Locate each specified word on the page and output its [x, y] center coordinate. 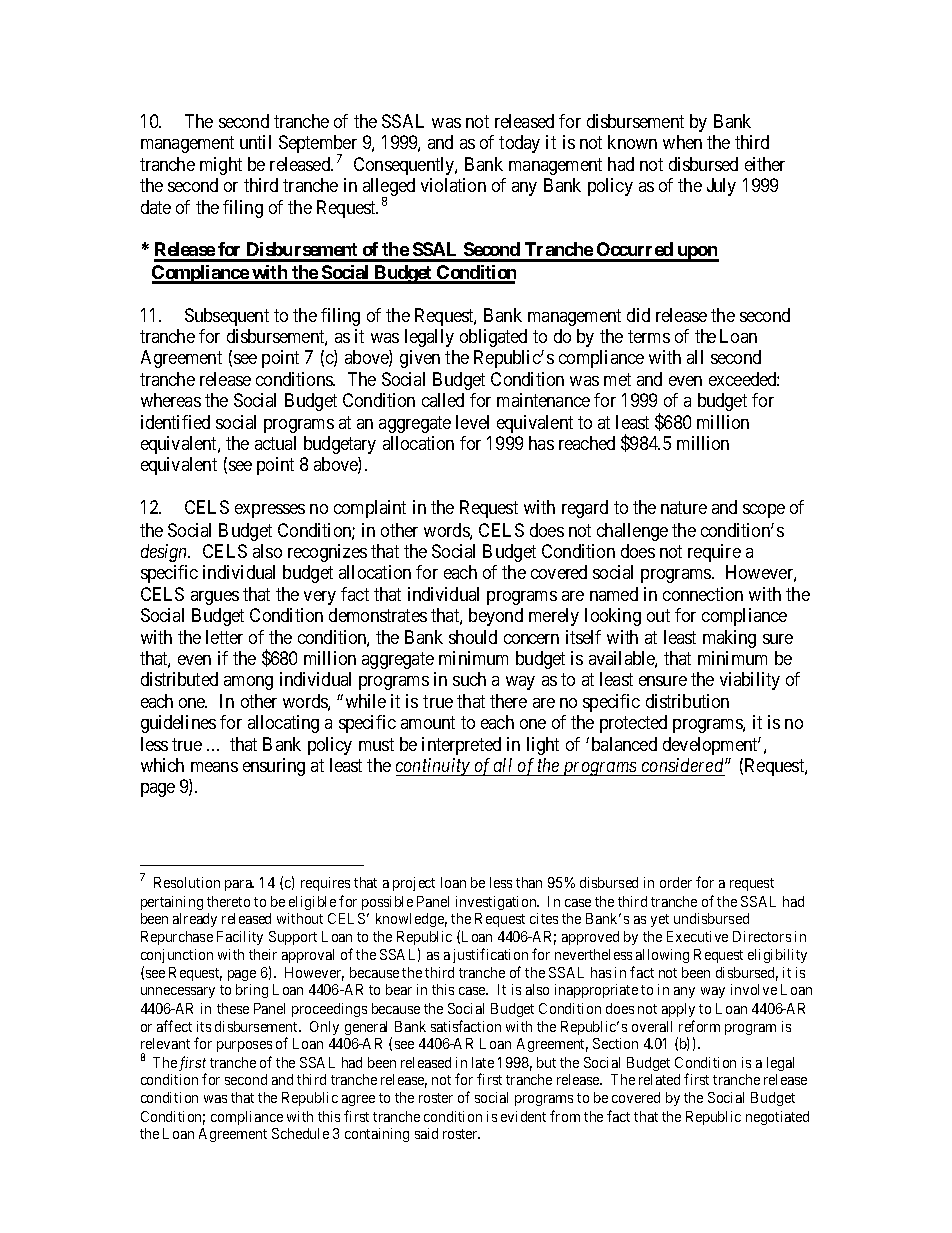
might [221, 166]
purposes [244, 1046]
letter [224, 637]
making [729, 639]
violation [453, 185]
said [426, 1133]
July [721, 187]
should [473, 637]
